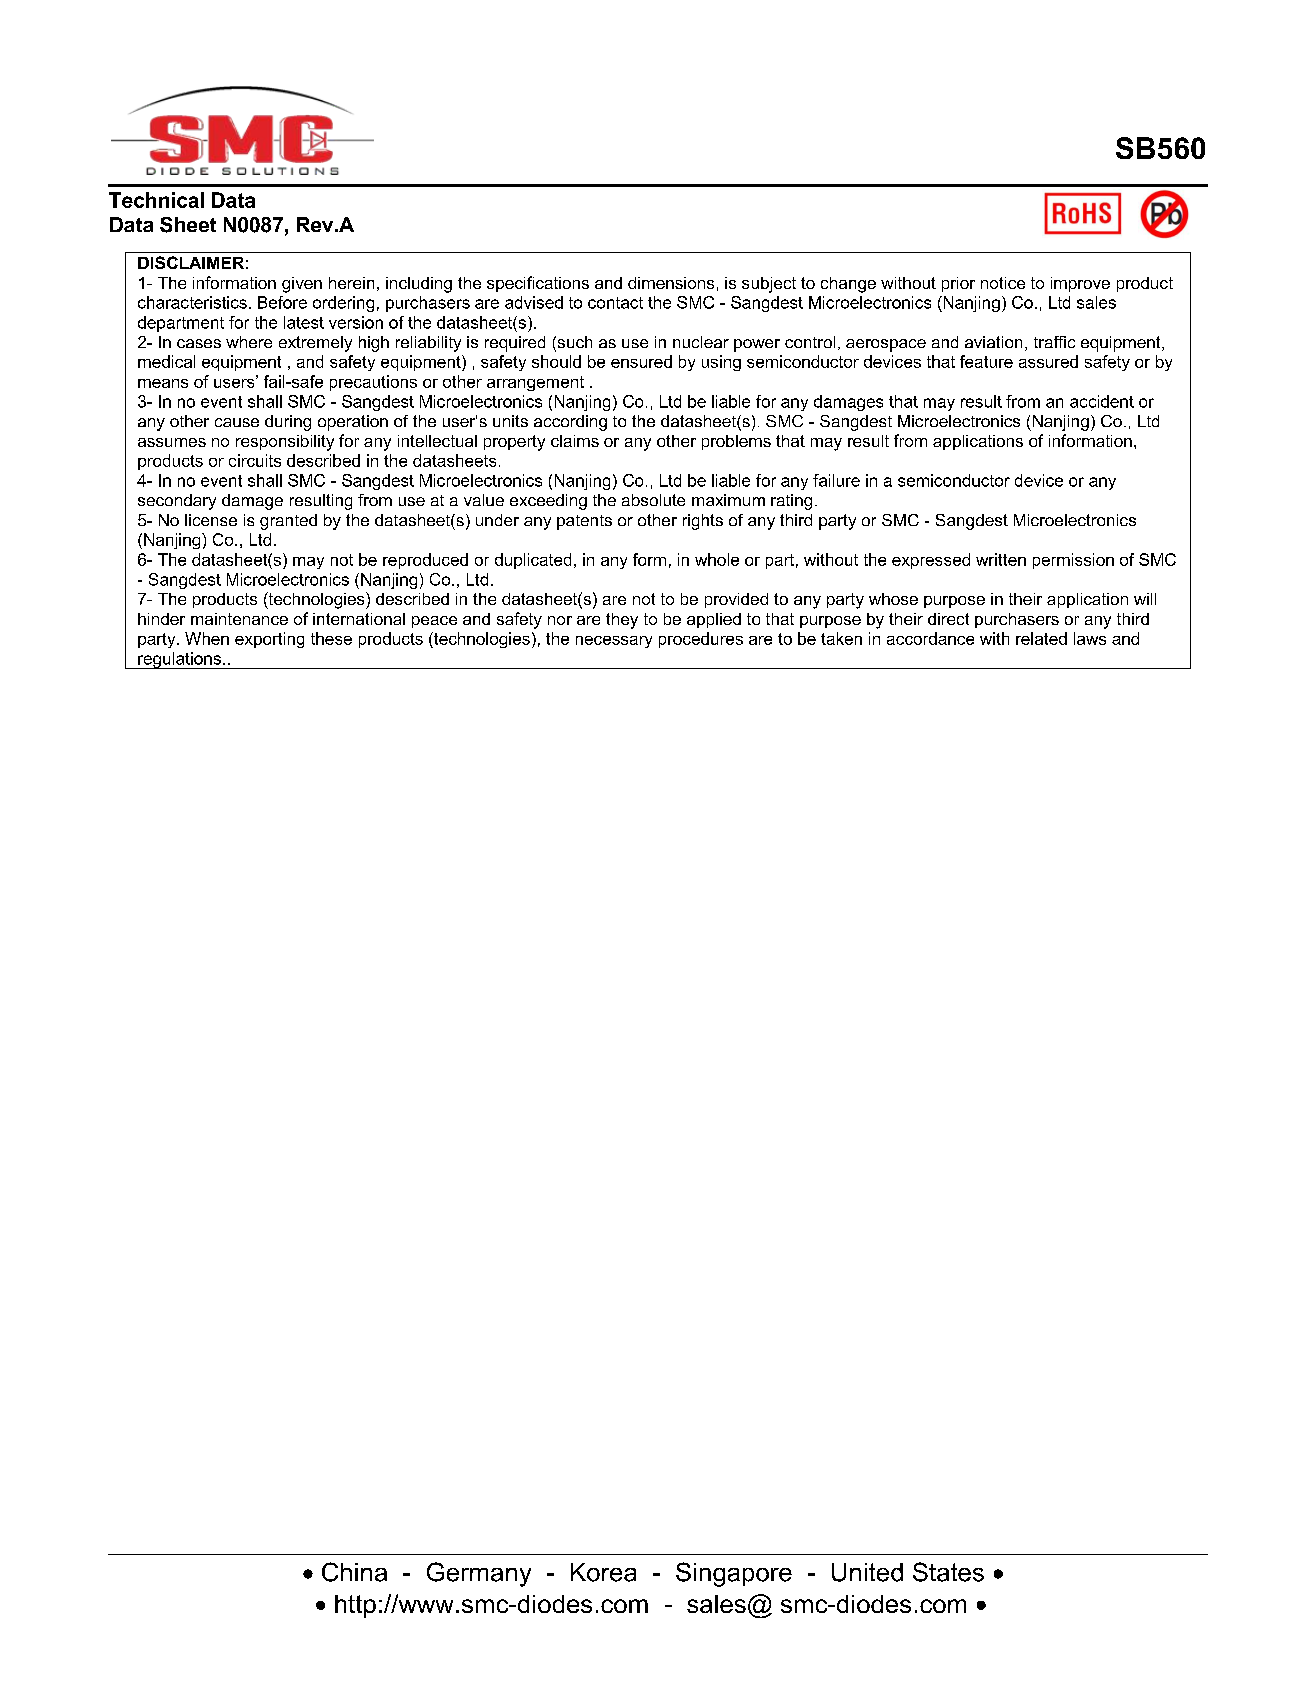  What do you see at coordinates (302, 285) in the screenshot?
I see `given` at bounding box center [302, 285].
